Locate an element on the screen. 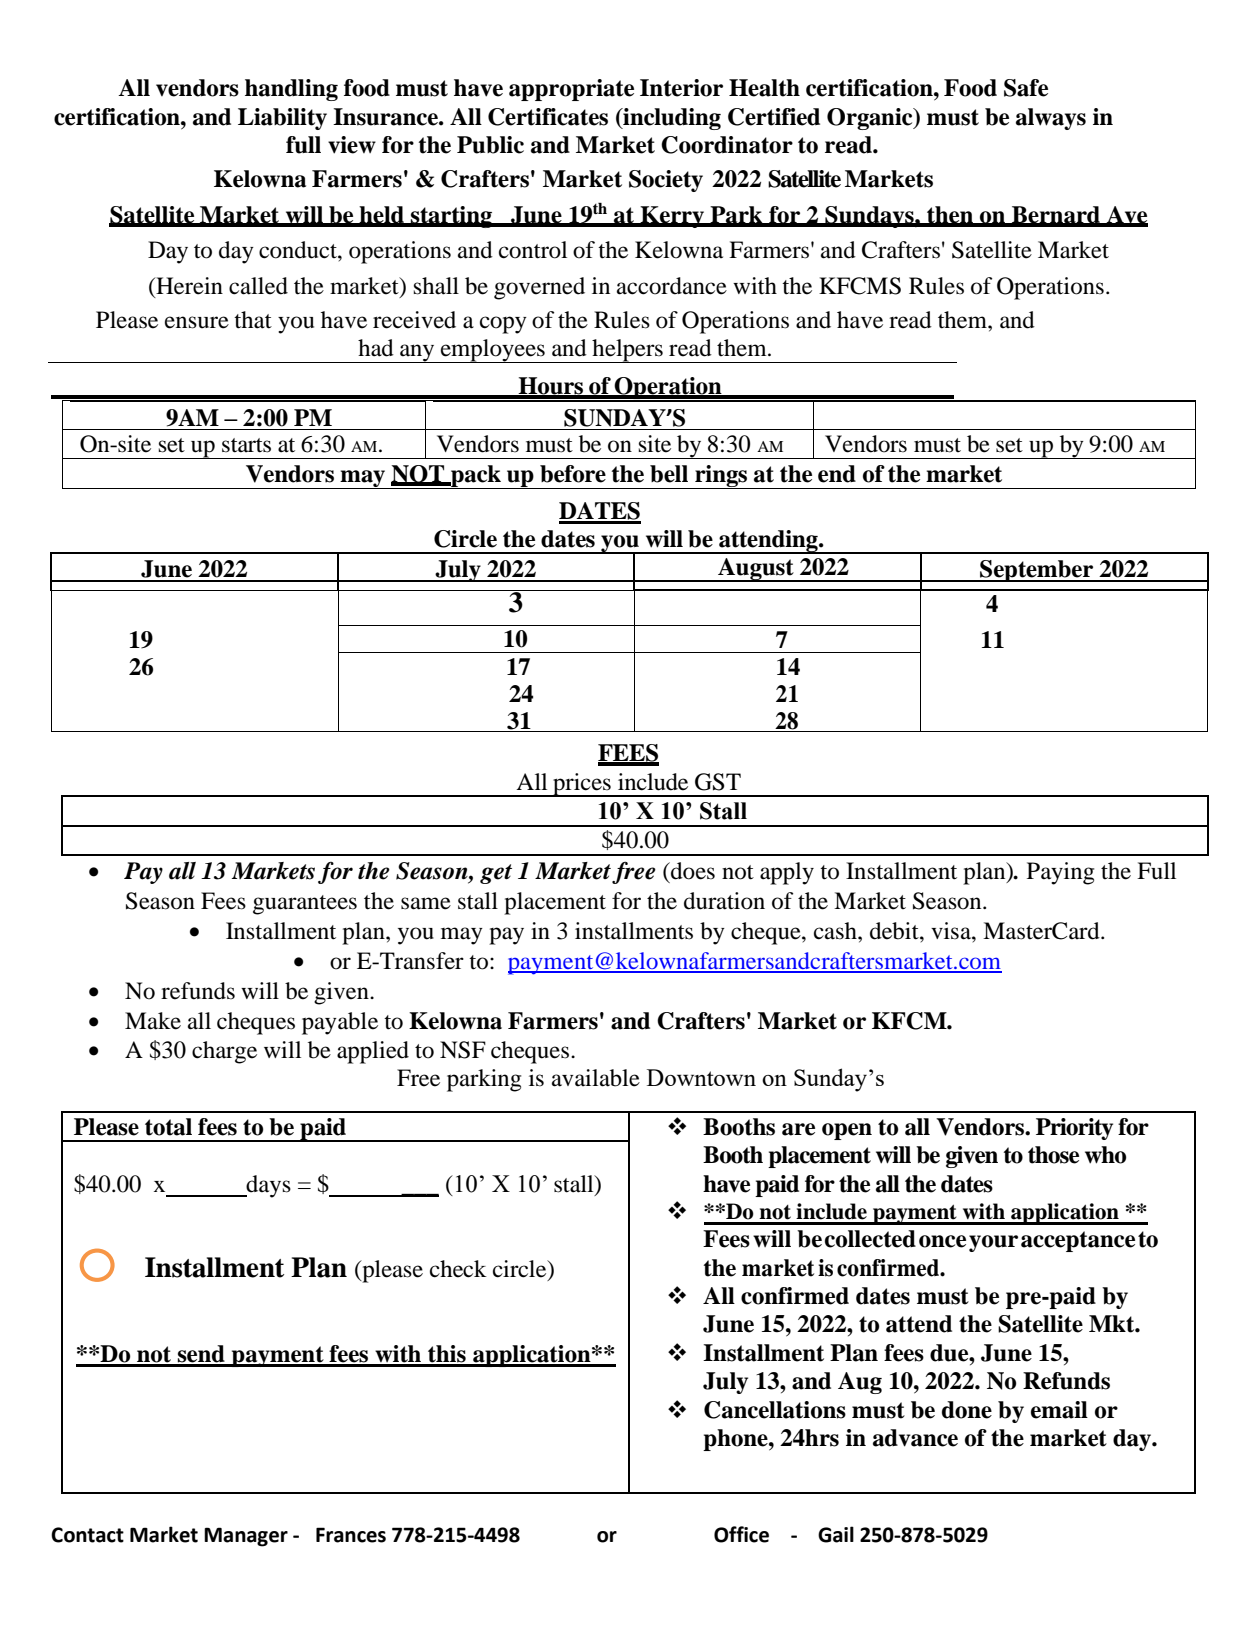 This screenshot has height=1628, width=1258. September is located at coordinates (1037, 571).
